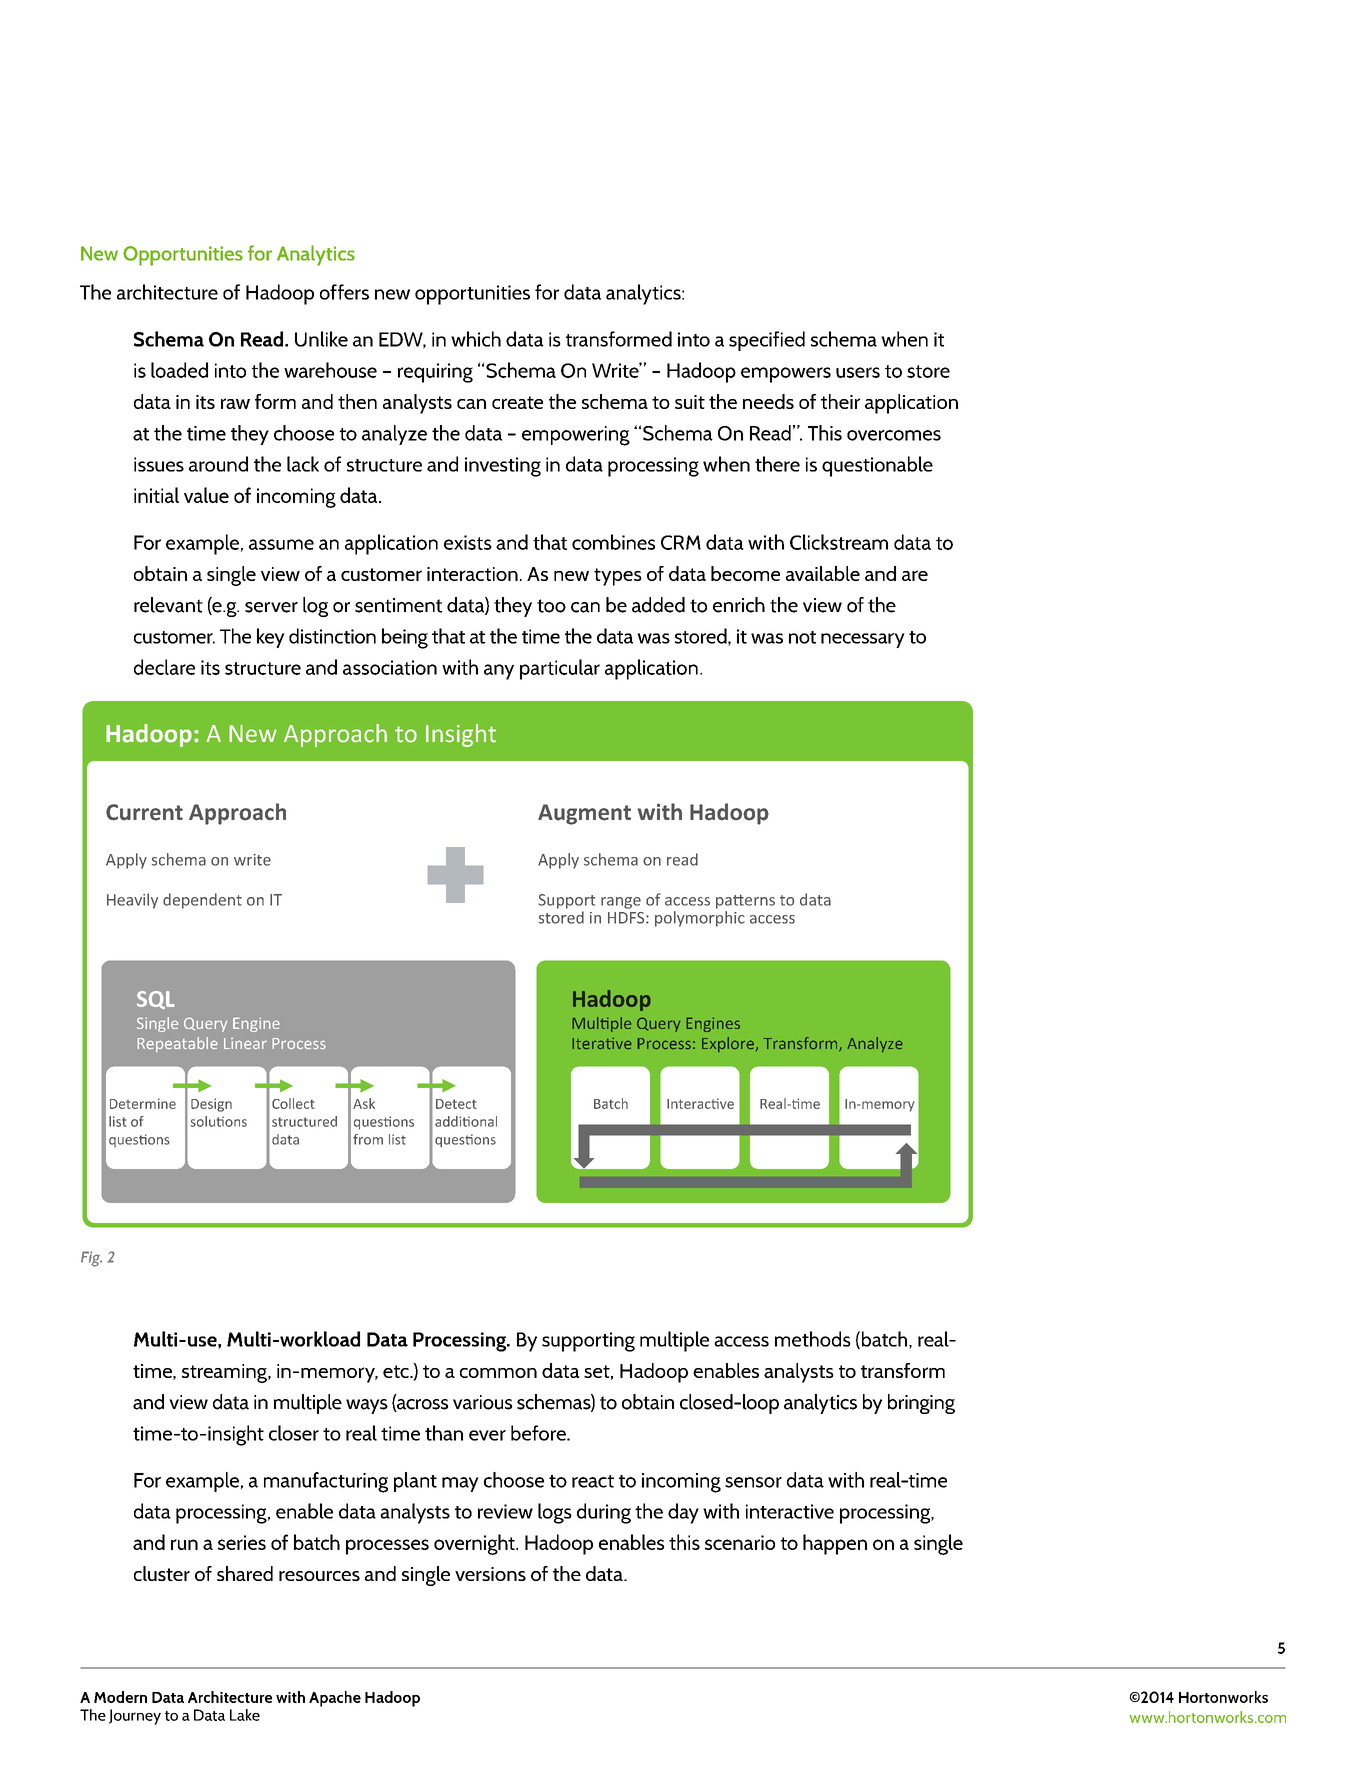 The height and width of the screenshot is (1768, 1366). Describe the element at coordinates (835, 1544) in the screenshot. I see `happen` at that location.
